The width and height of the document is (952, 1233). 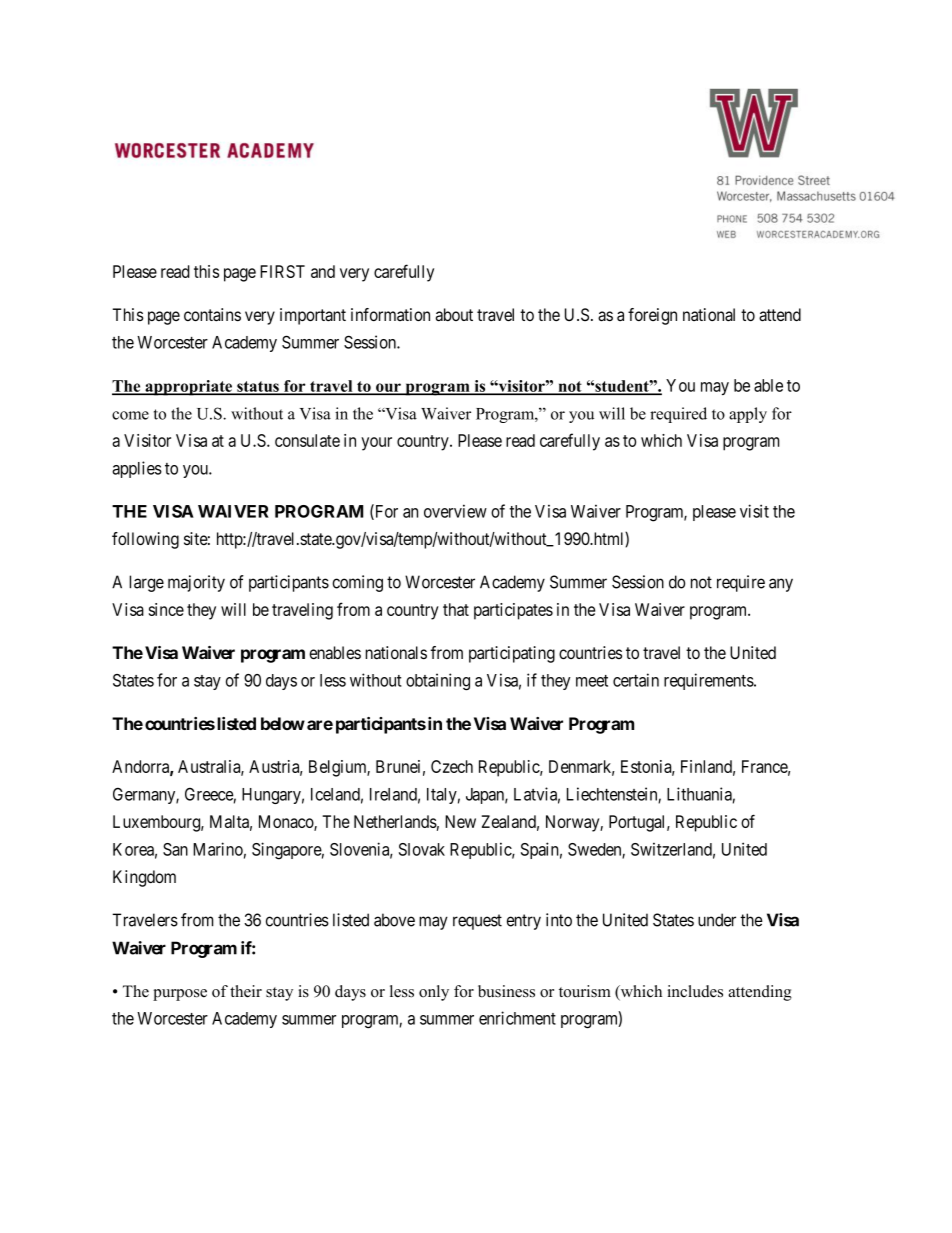 What do you see at coordinates (283, 723) in the document?
I see `below` at bounding box center [283, 723].
